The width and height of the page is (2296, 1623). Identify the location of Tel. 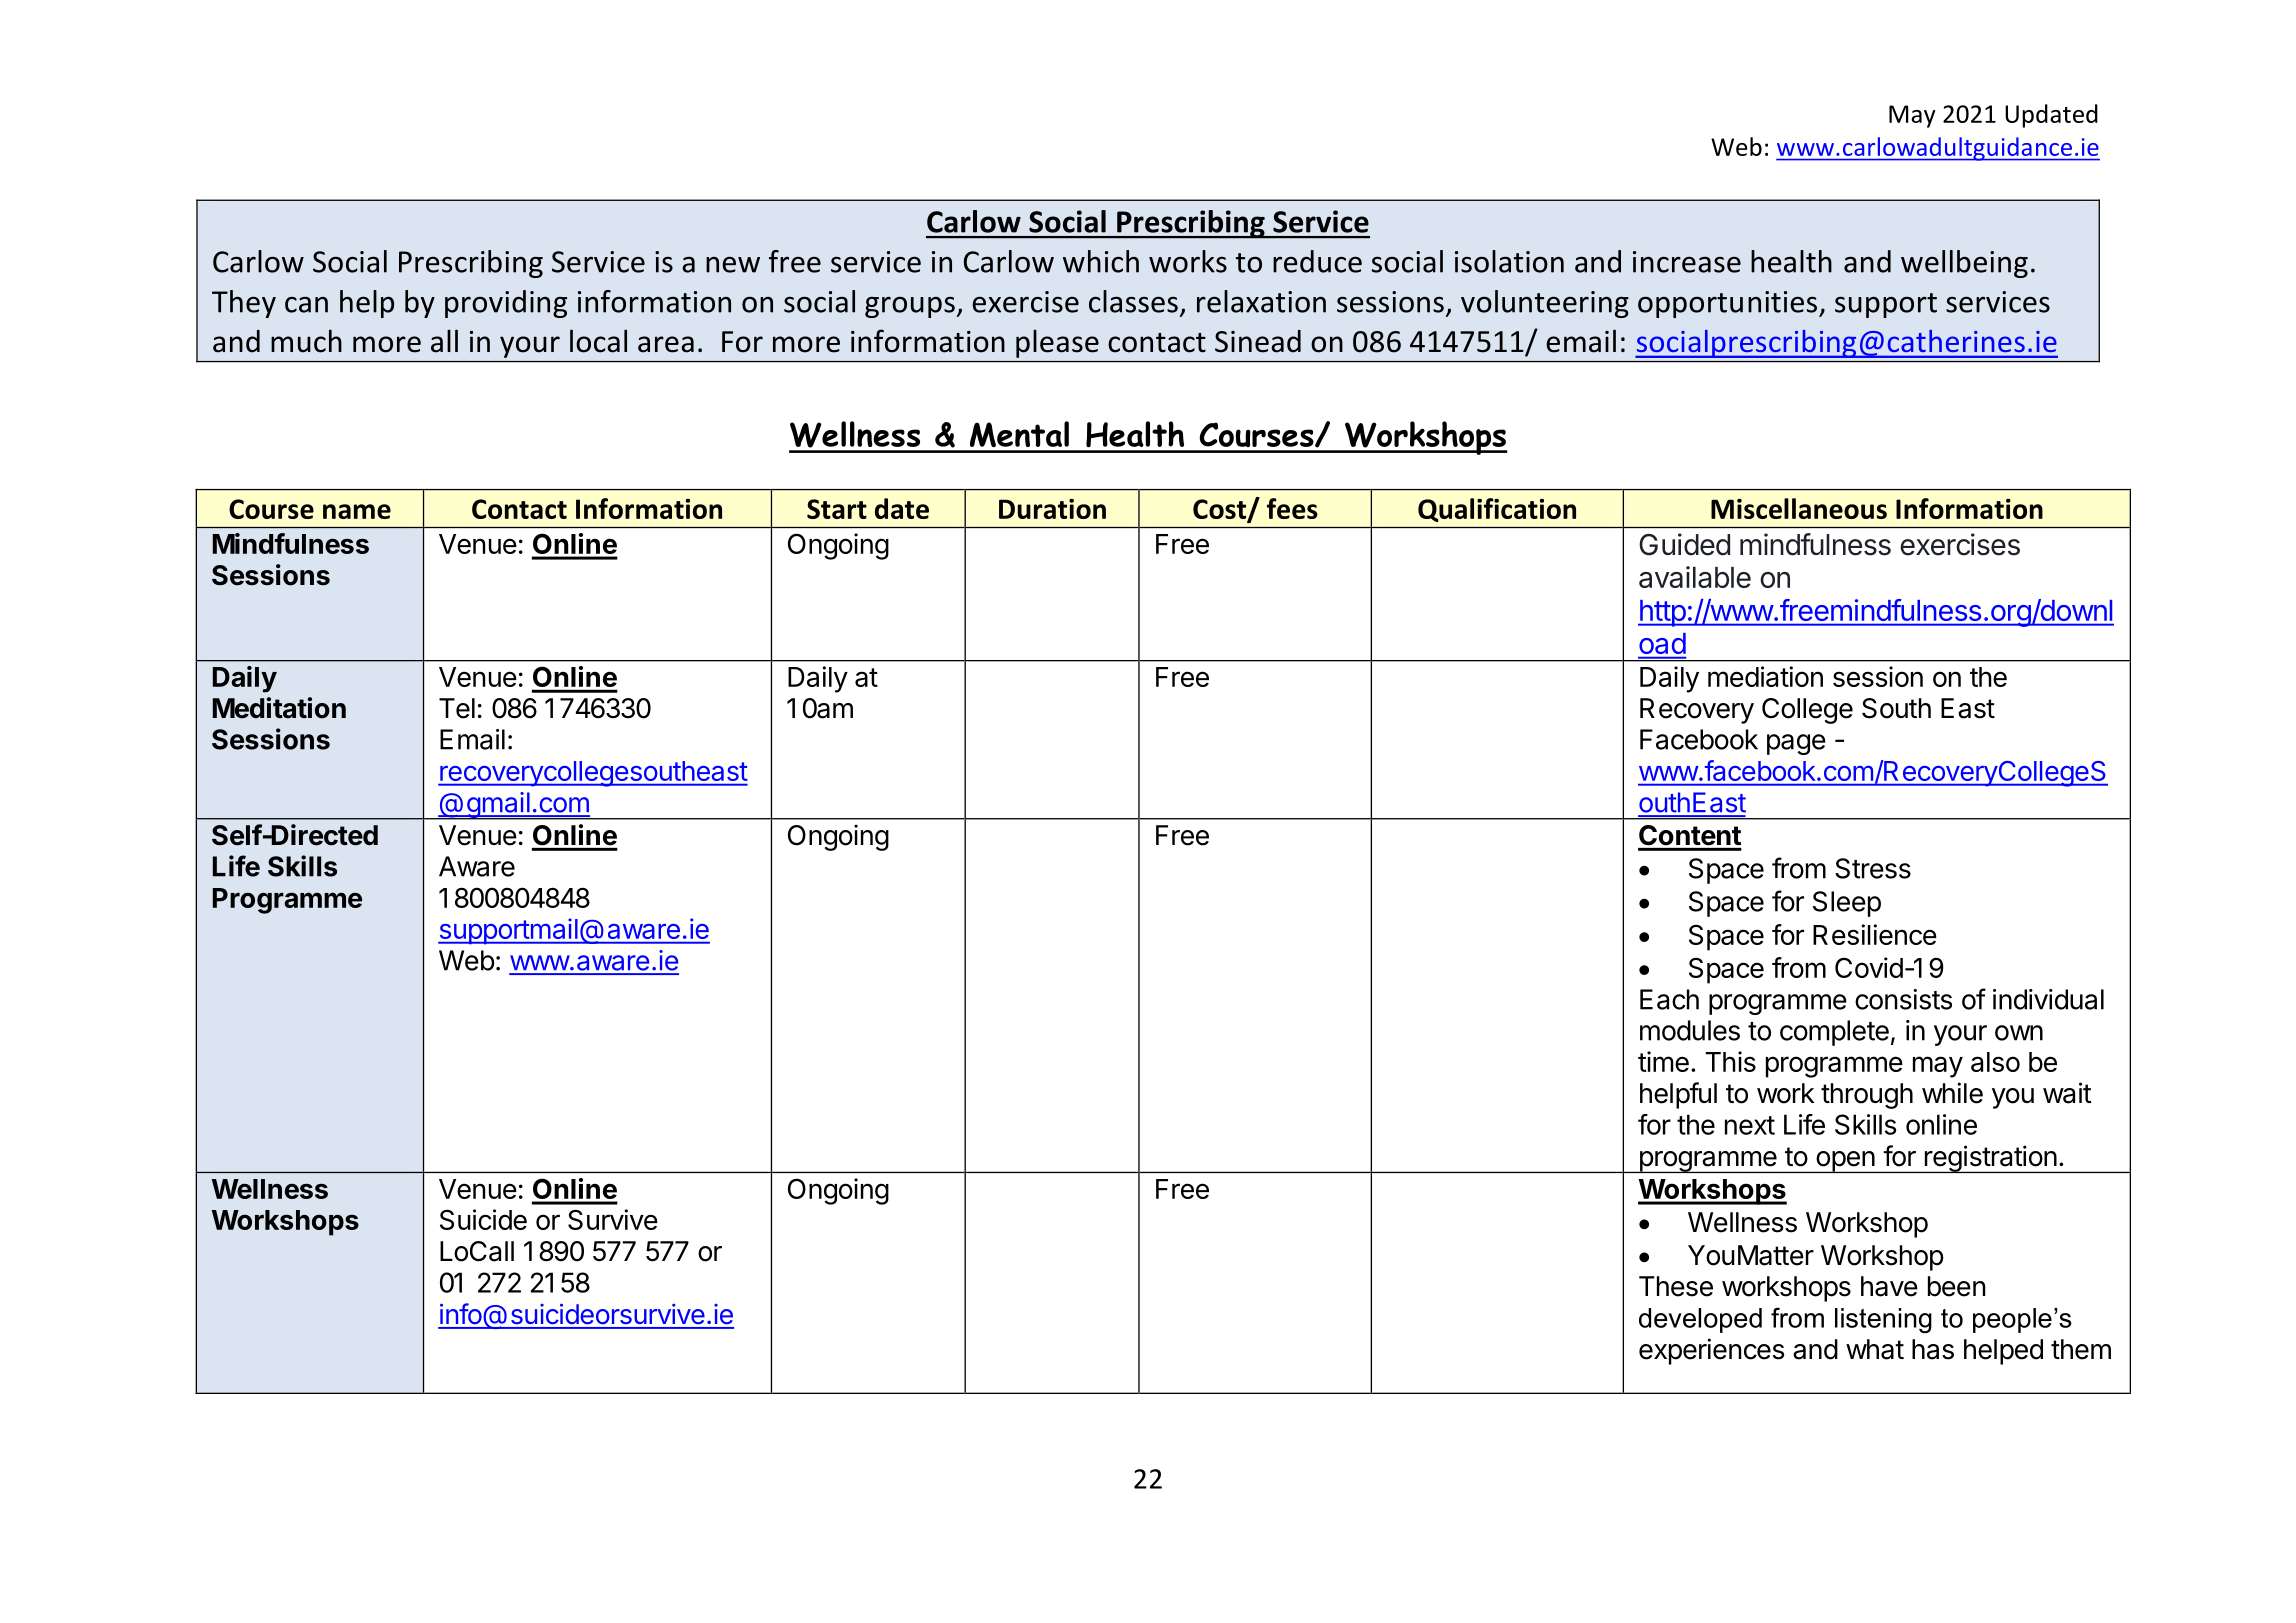
(457, 708).
